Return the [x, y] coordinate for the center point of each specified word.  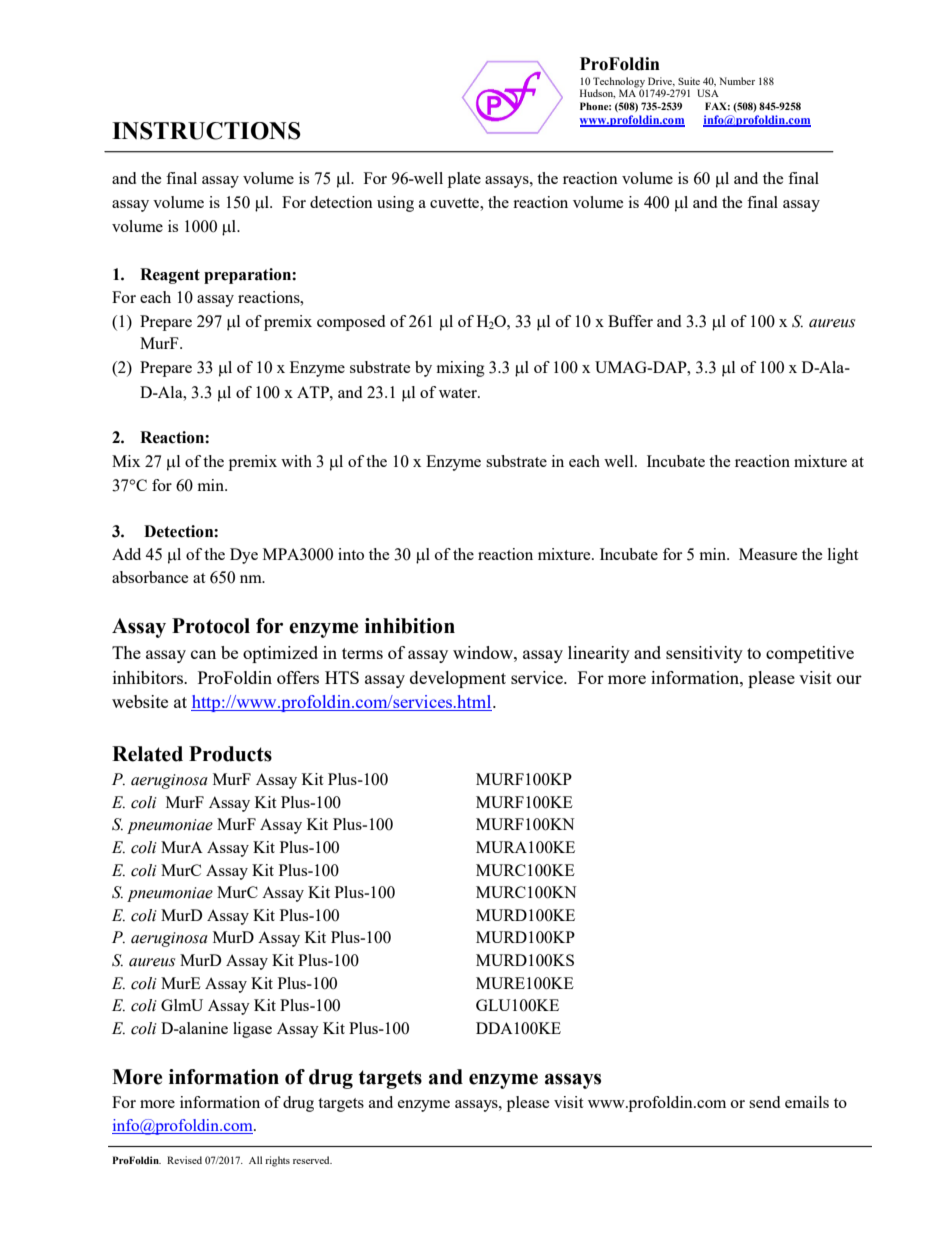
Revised [184, 1160]
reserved [312, 1160]
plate [464, 180]
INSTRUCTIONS [206, 131]
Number [737, 81]
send [764, 1102]
